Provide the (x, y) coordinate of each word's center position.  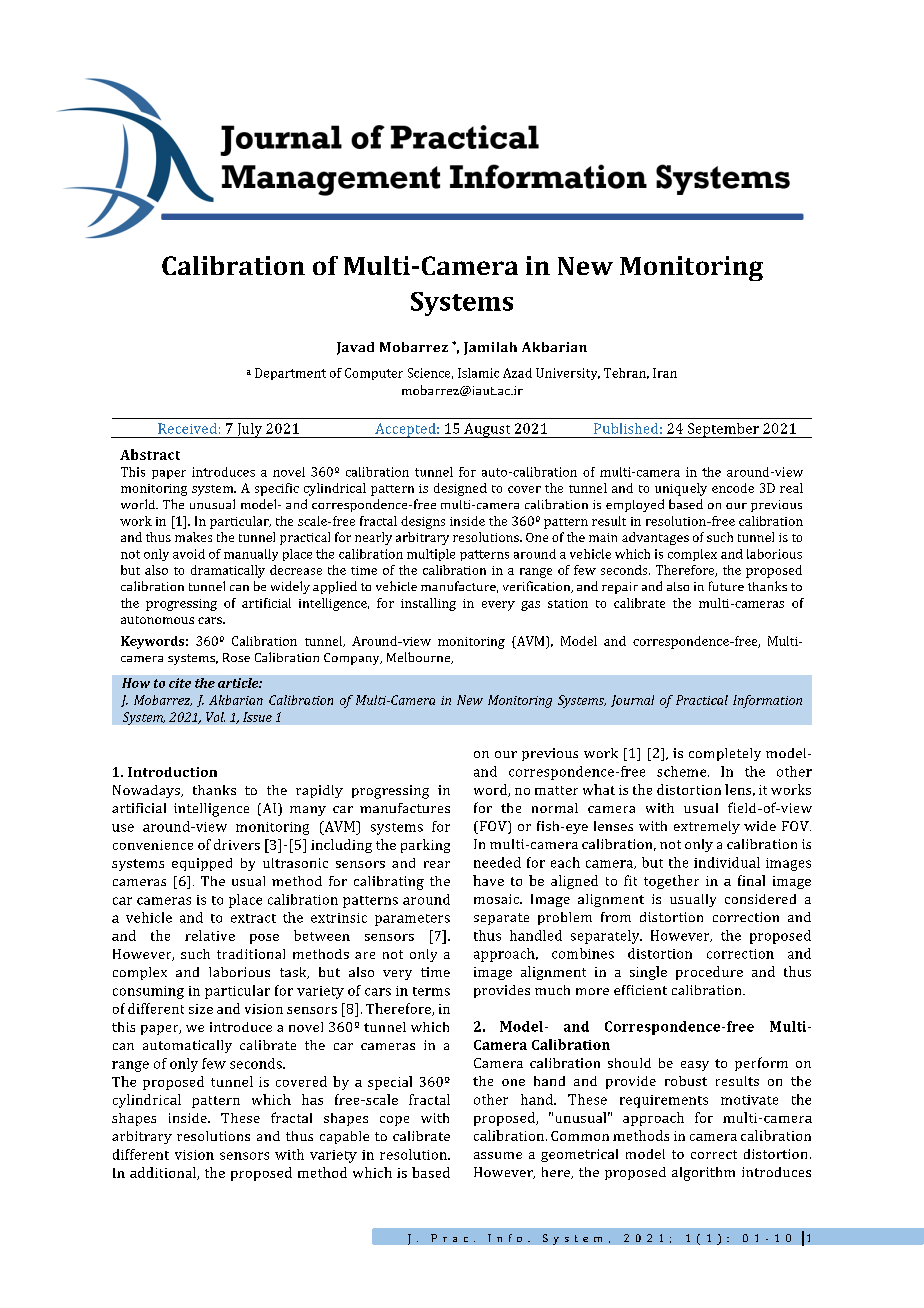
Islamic (478, 373)
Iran (665, 373)
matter (556, 790)
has (312, 1099)
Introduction (172, 772)
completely (725, 754)
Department (290, 374)
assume (498, 1155)
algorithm (703, 1174)
